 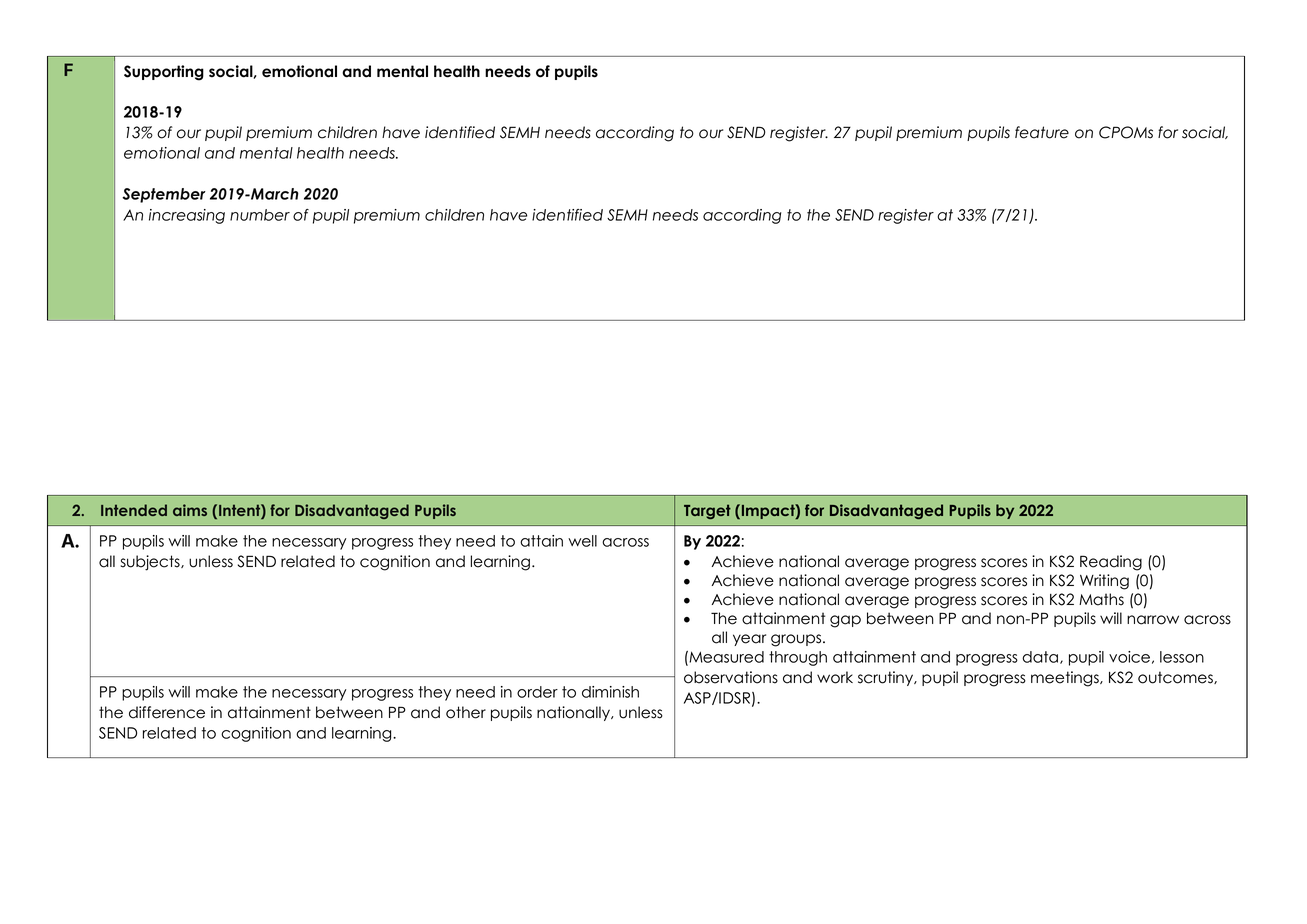 What do you see at coordinates (164, 73) in the screenshot?
I see `Supporting` at bounding box center [164, 73].
